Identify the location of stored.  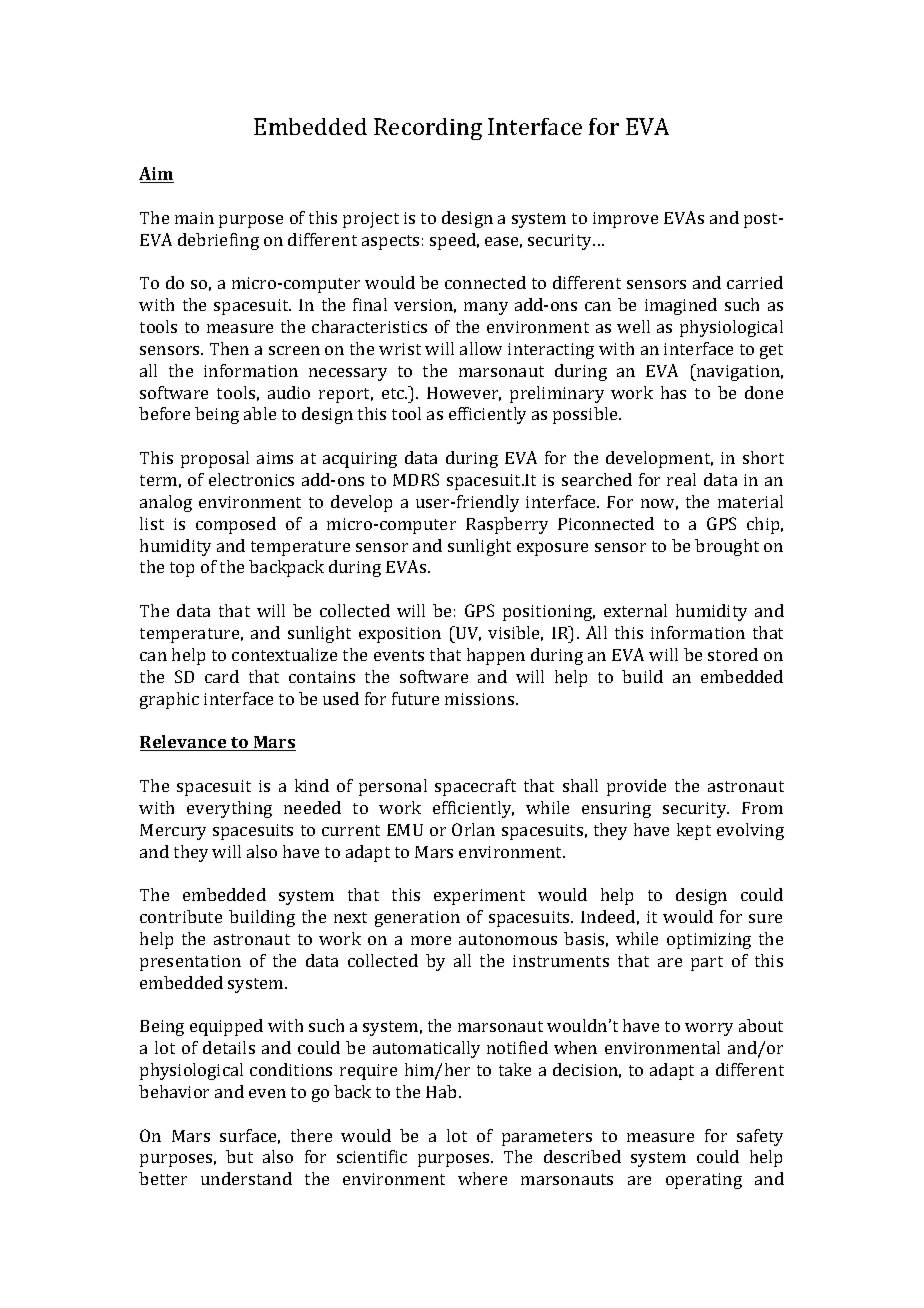
(733, 654).
